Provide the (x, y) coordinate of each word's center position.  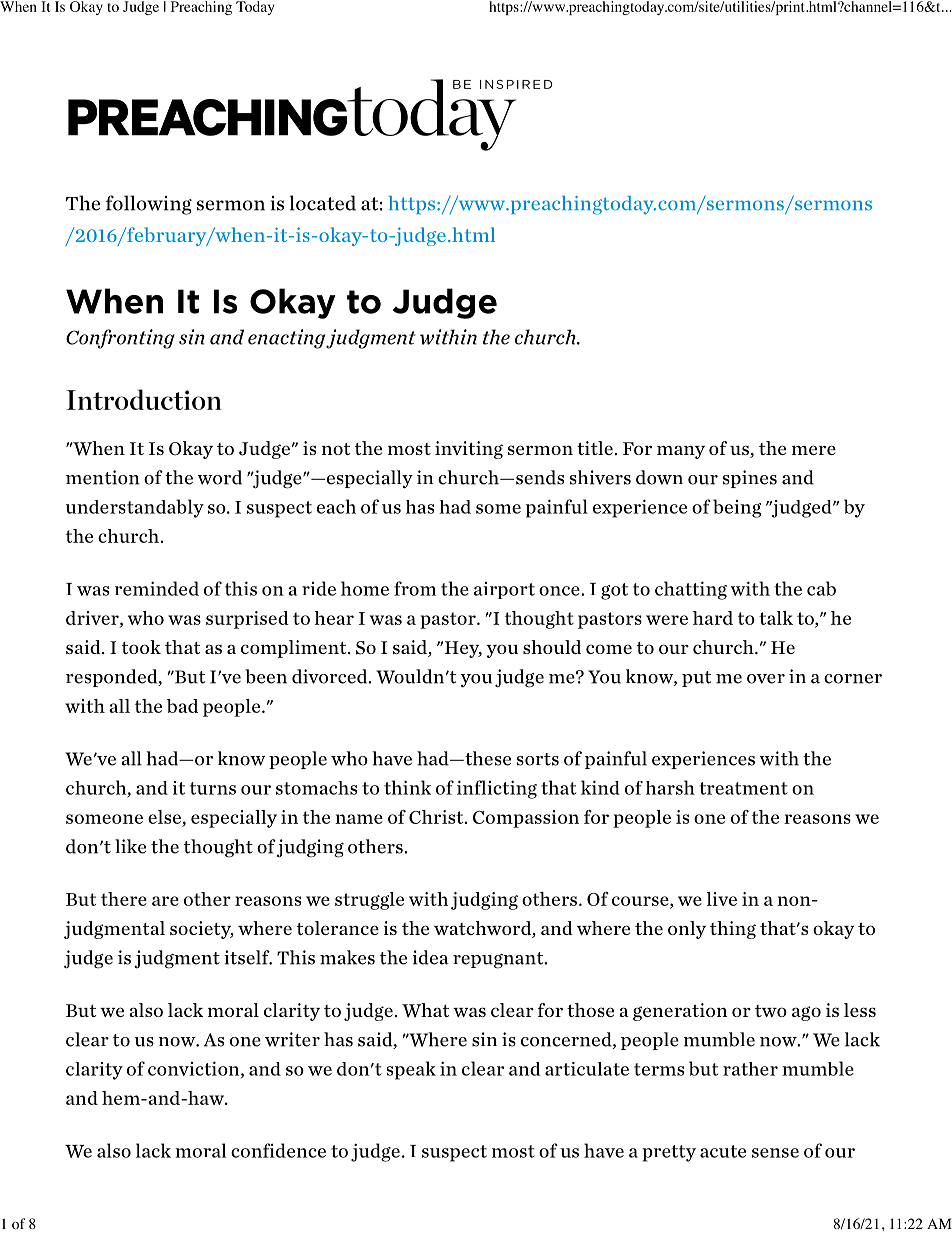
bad (182, 706)
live (722, 899)
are (165, 901)
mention (103, 477)
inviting (469, 450)
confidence (278, 1150)
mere (814, 450)
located (323, 203)
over (766, 679)
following (149, 205)
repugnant (499, 960)
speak (411, 1070)
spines (750, 479)
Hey (462, 649)
